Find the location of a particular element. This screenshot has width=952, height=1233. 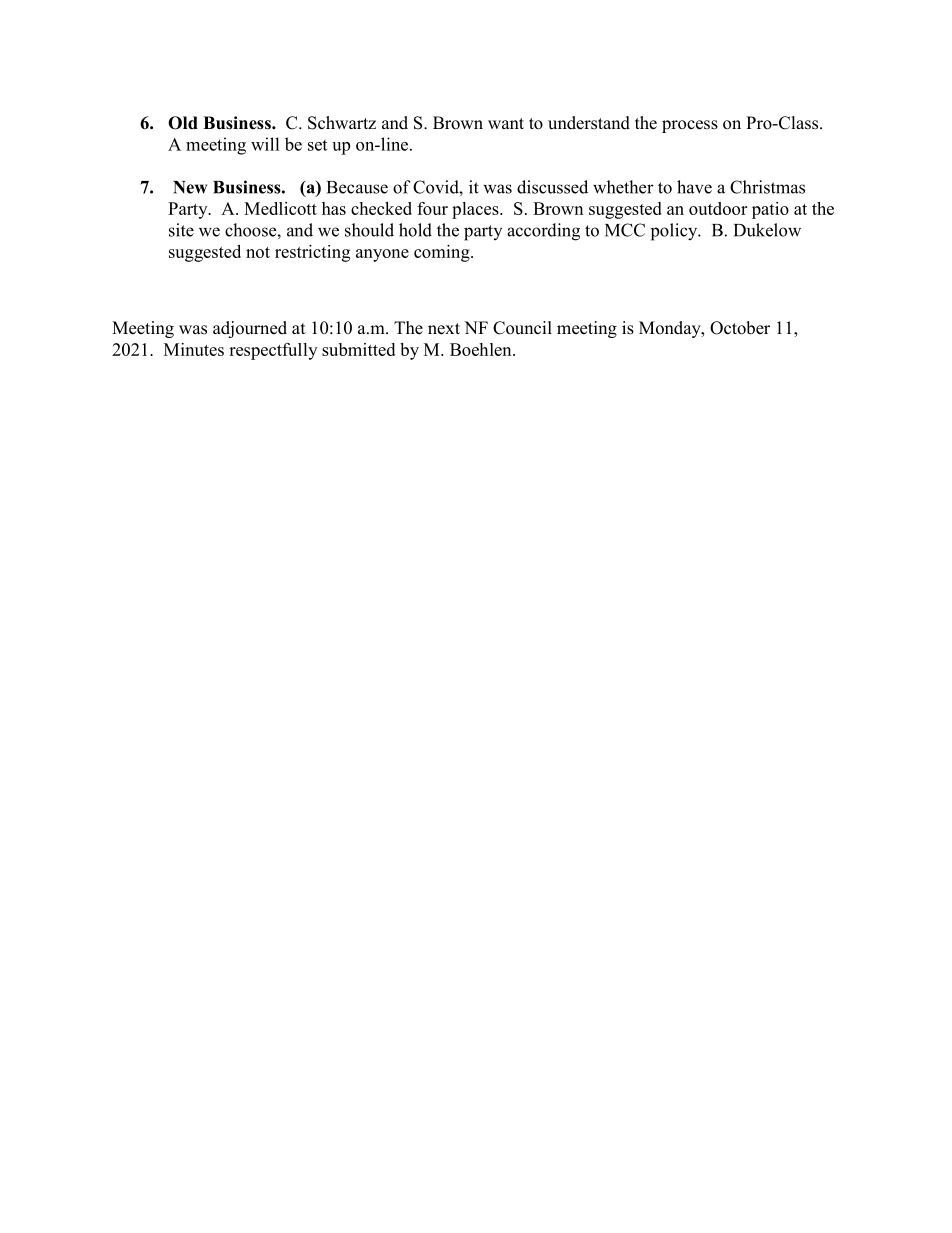

October is located at coordinates (740, 328).
